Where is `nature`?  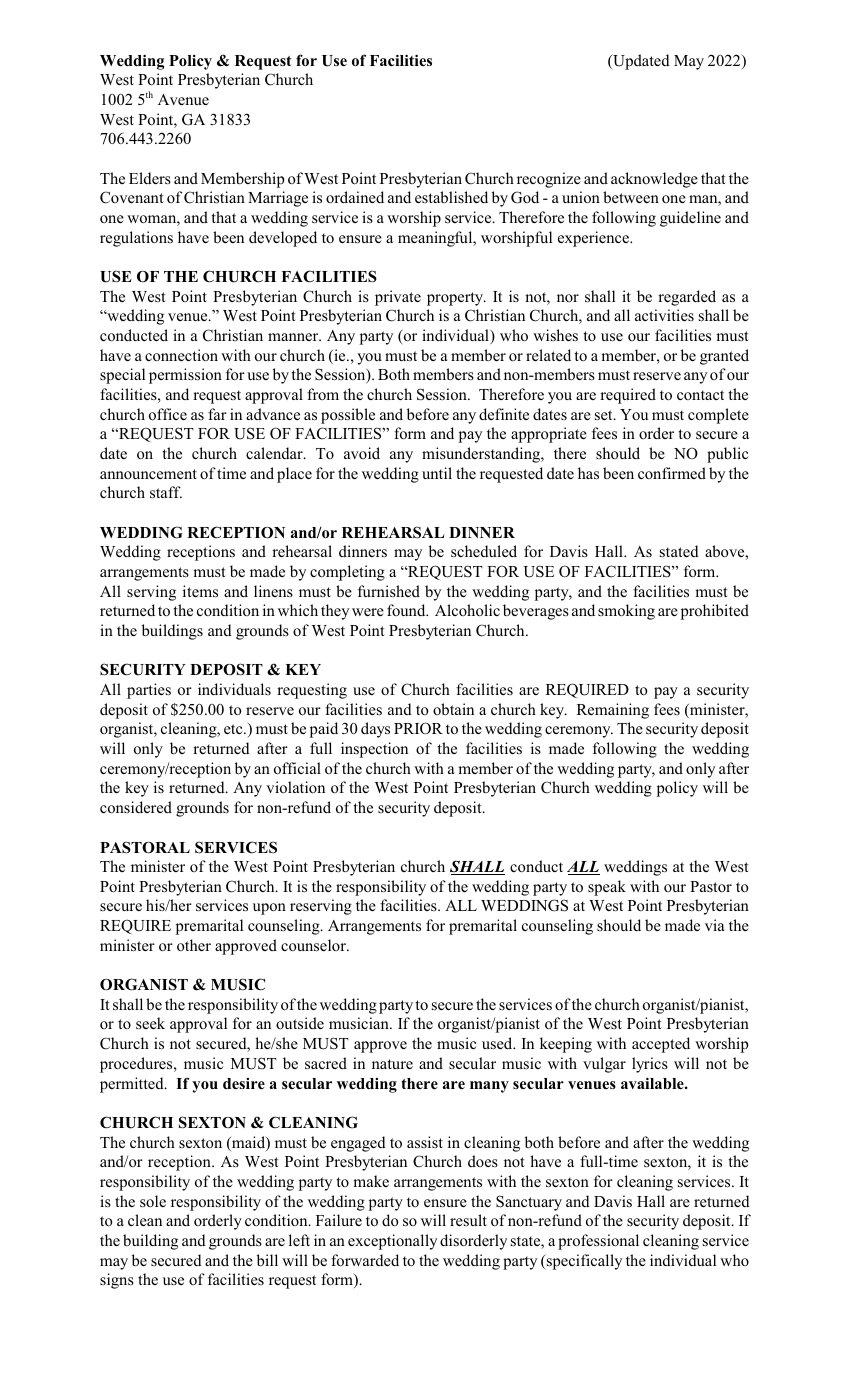
nature is located at coordinates (392, 1064).
